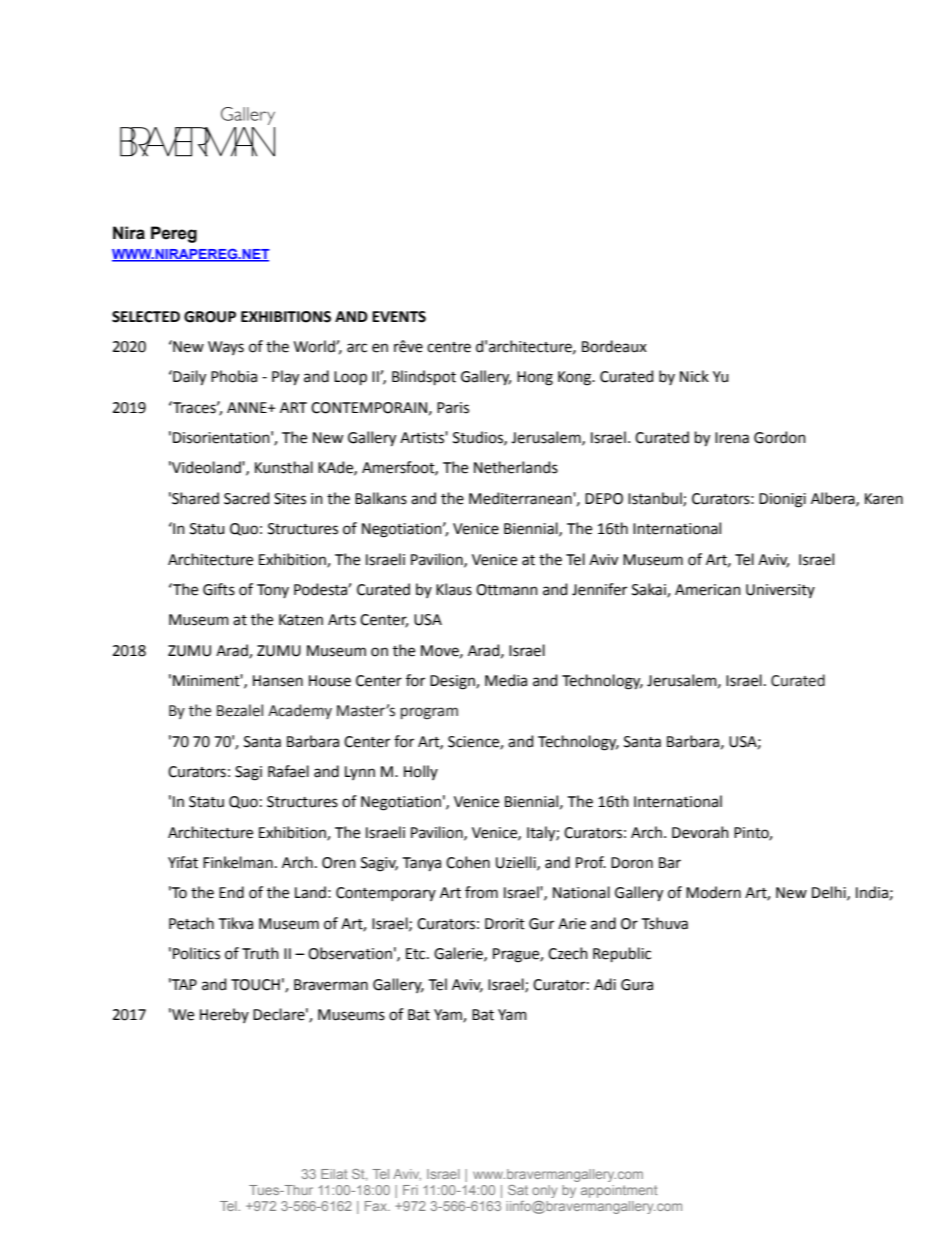  I want to click on appointment, so click(619, 1191).
